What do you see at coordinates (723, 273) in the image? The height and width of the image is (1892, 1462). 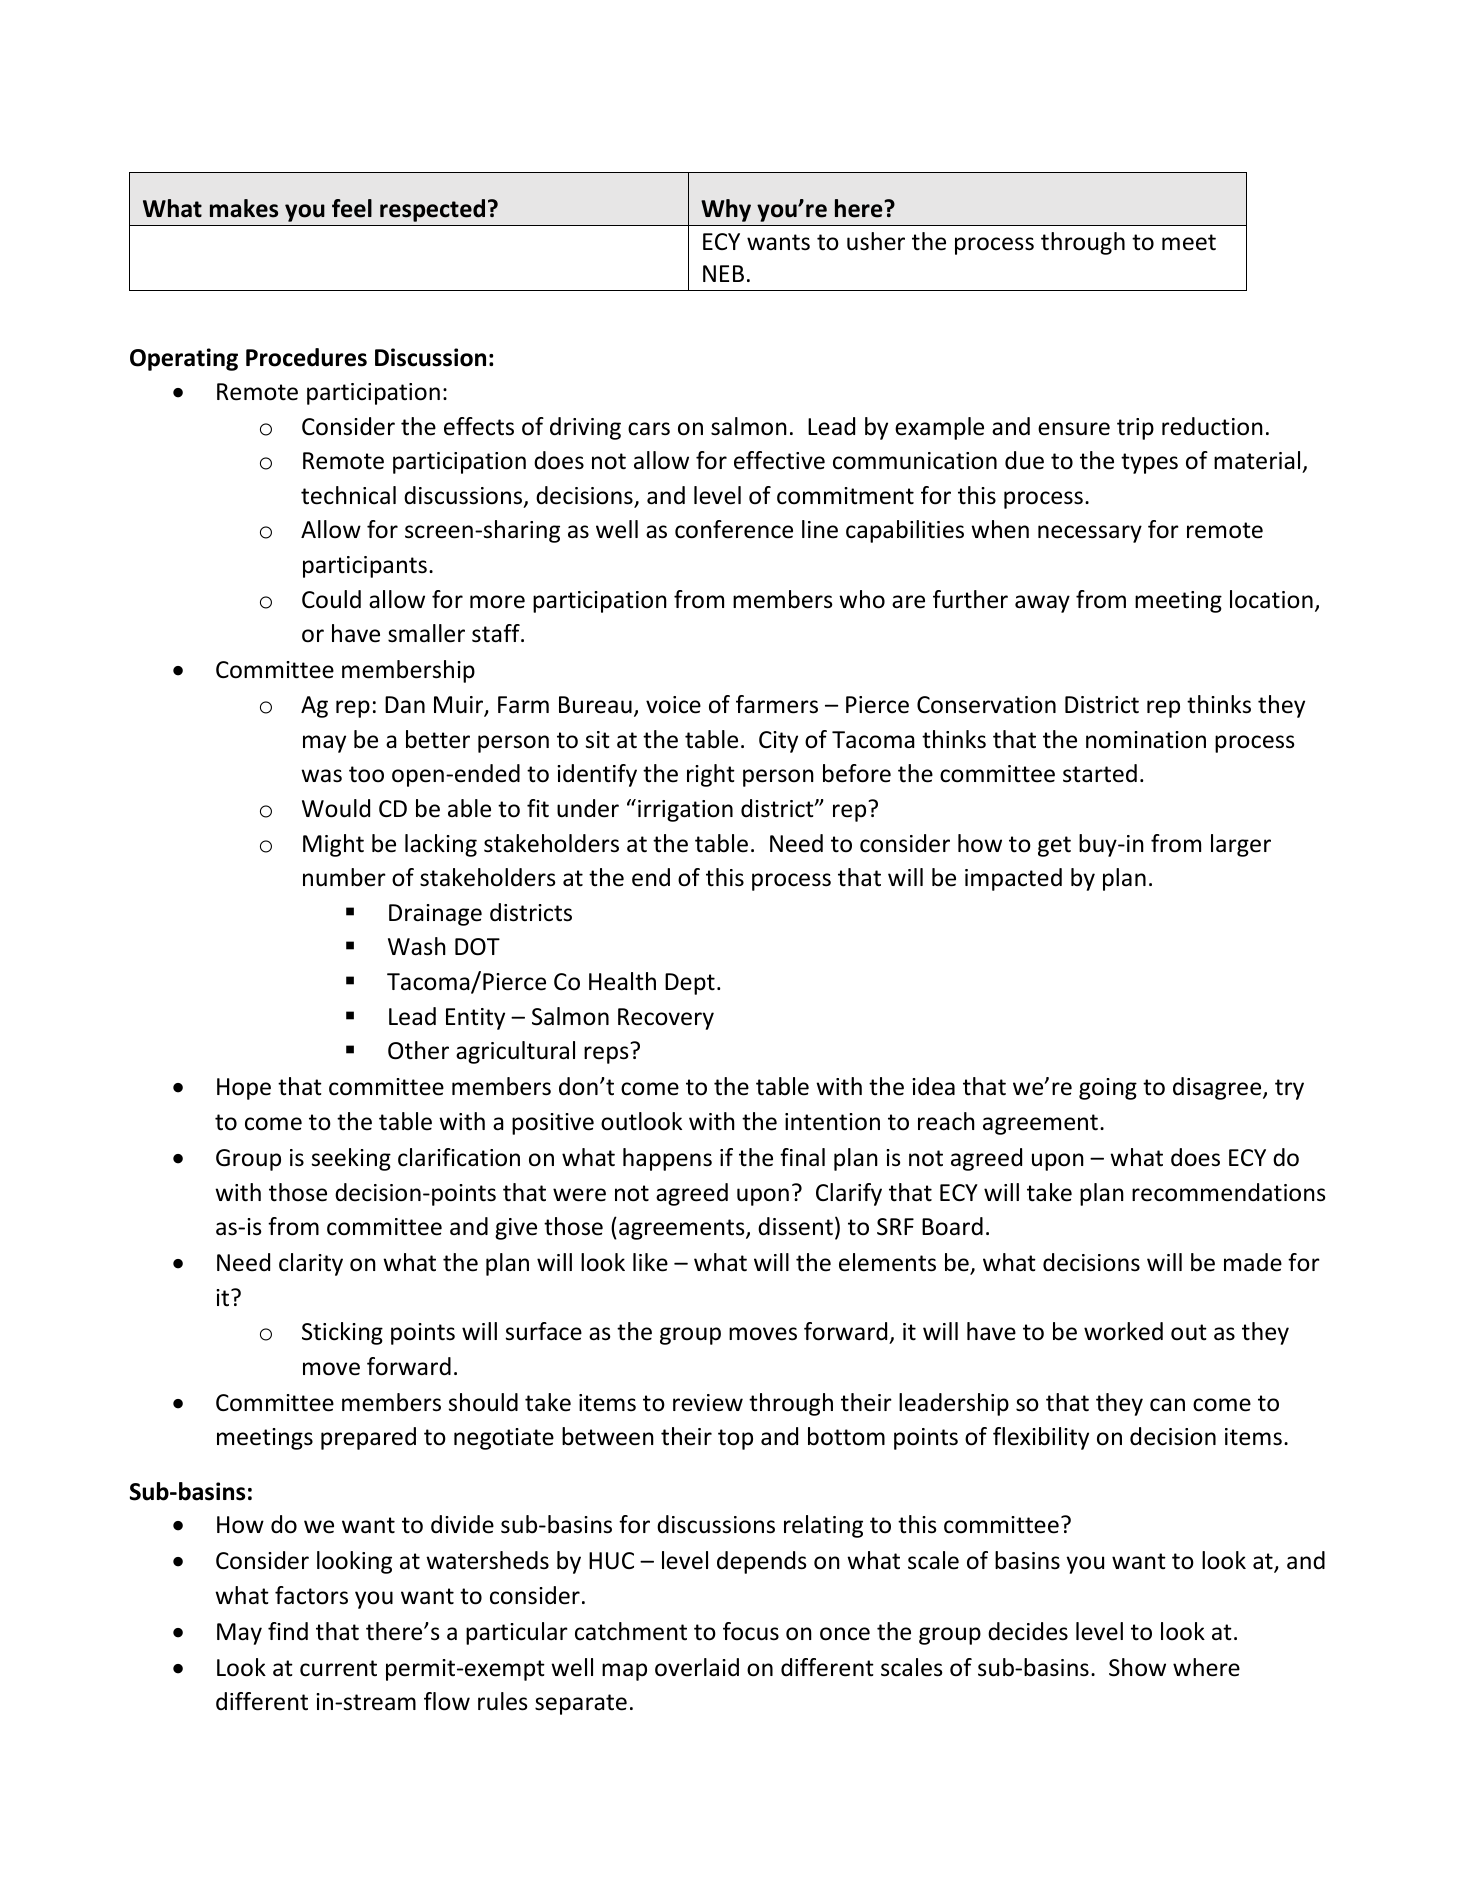 I see `NEB` at bounding box center [723, 273].
